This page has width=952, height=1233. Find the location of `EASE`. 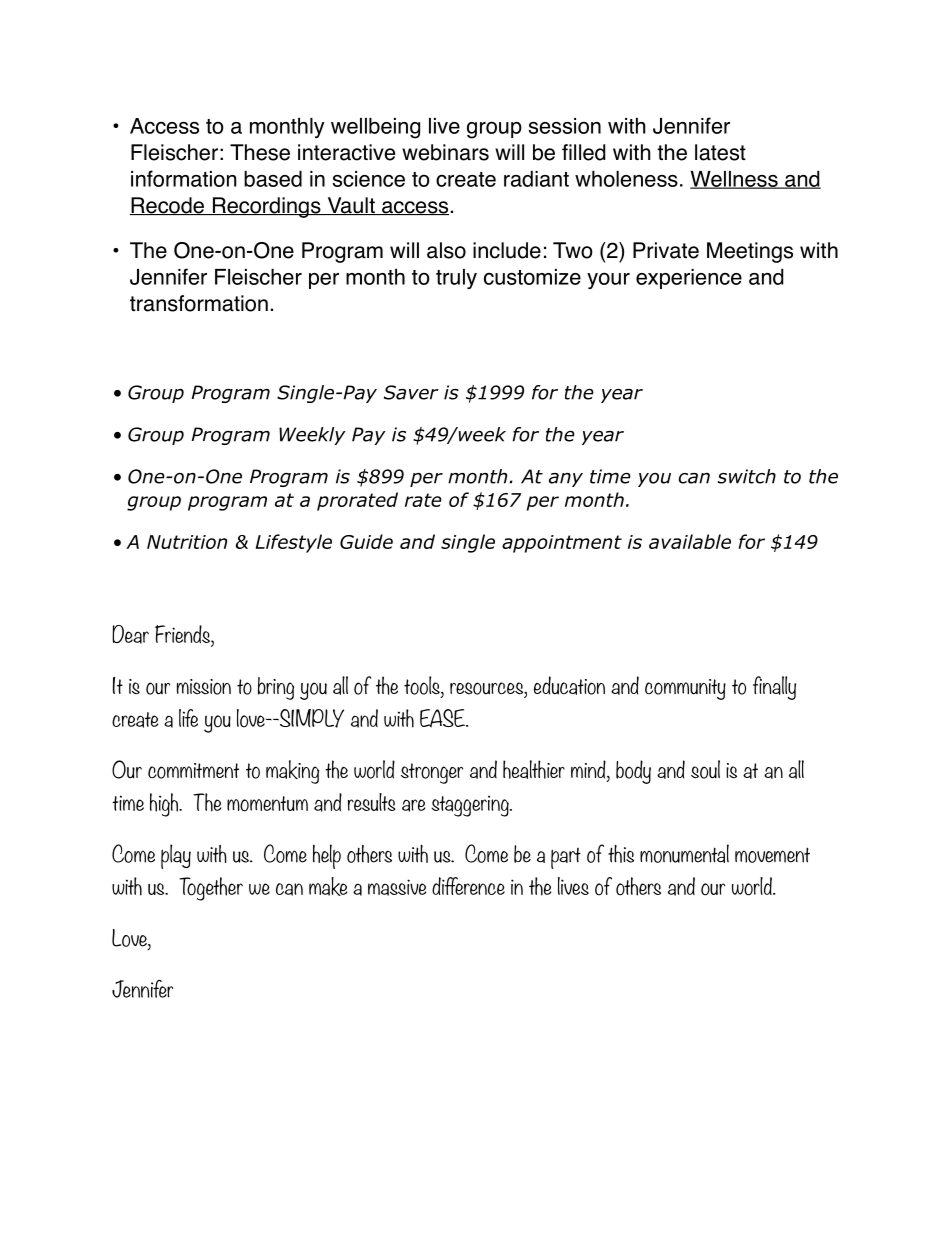

EASE is located at coordinates (444, 718).
